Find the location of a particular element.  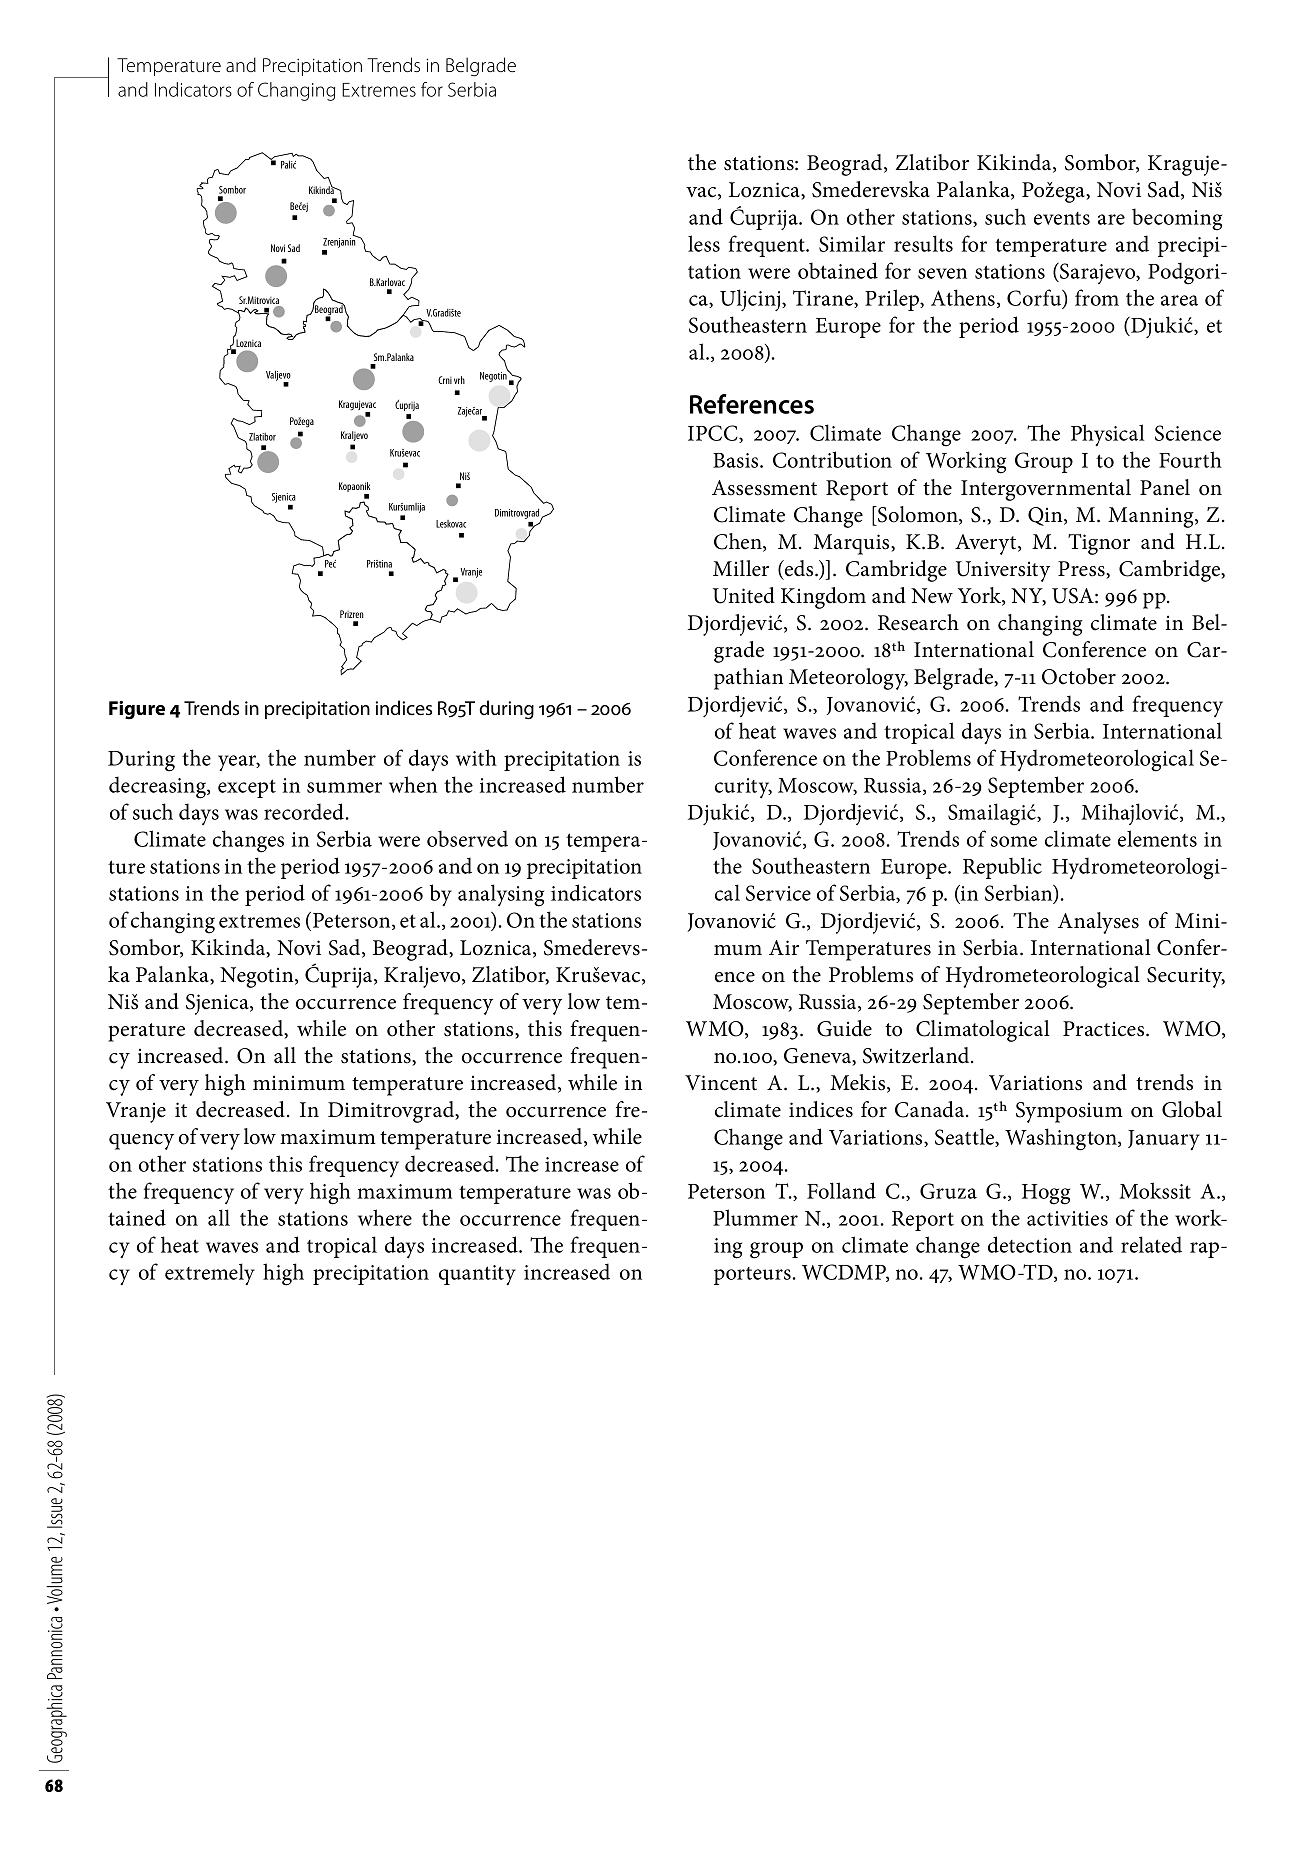

extremely is located at coordinates (210, 1274).
